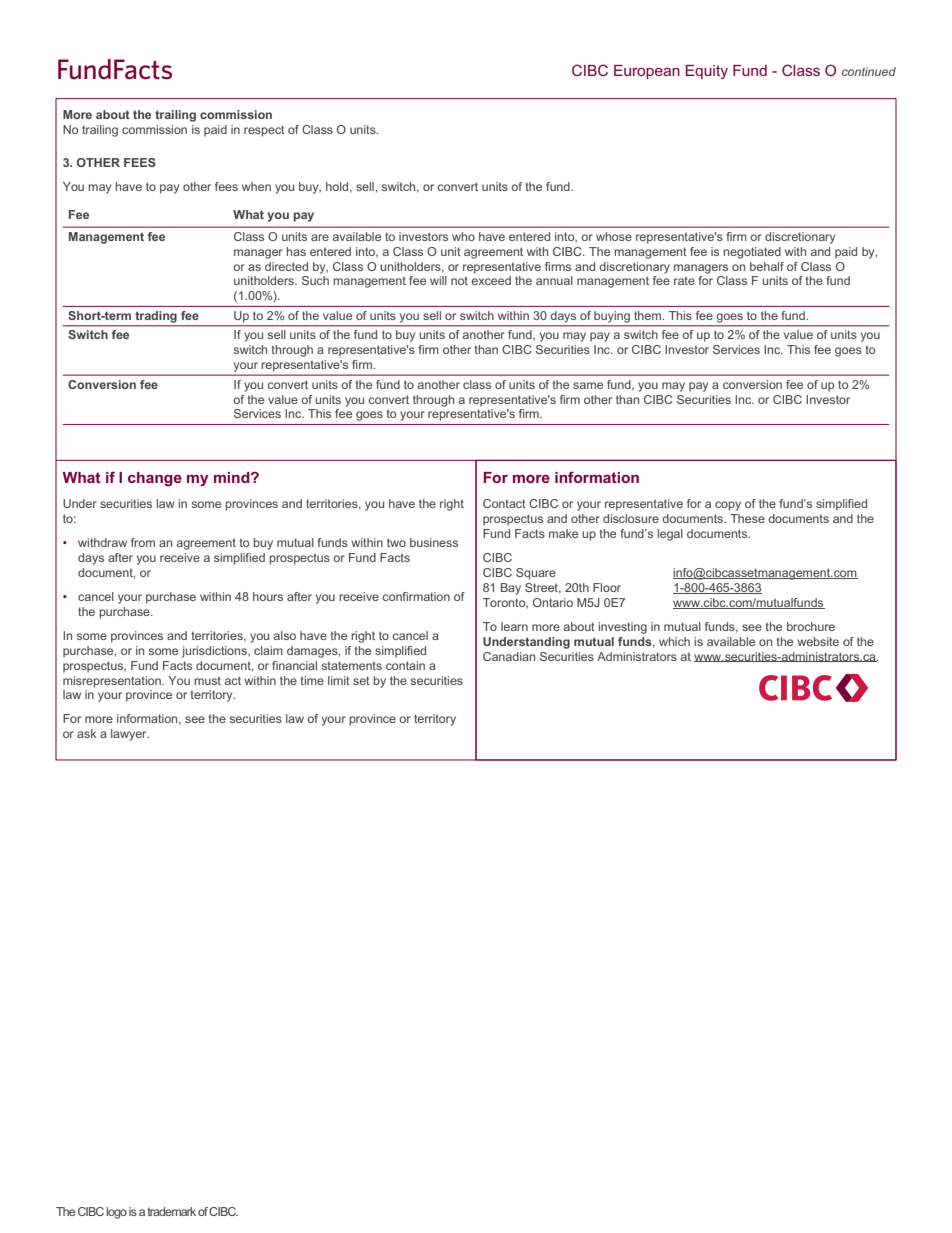  I want to click on lawyer, so click(130, 735).
